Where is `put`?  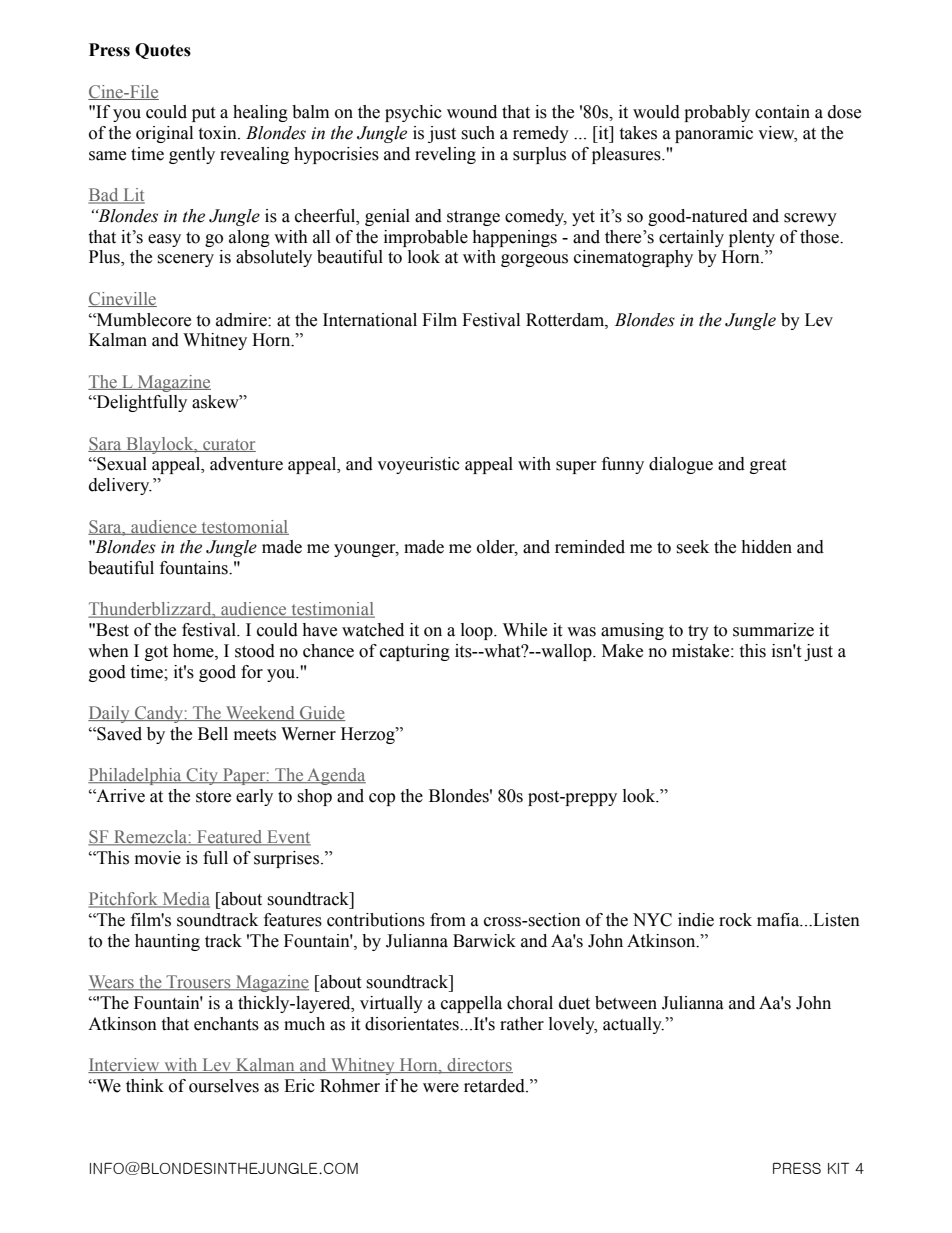
put is located at coordinates (203, 114).
